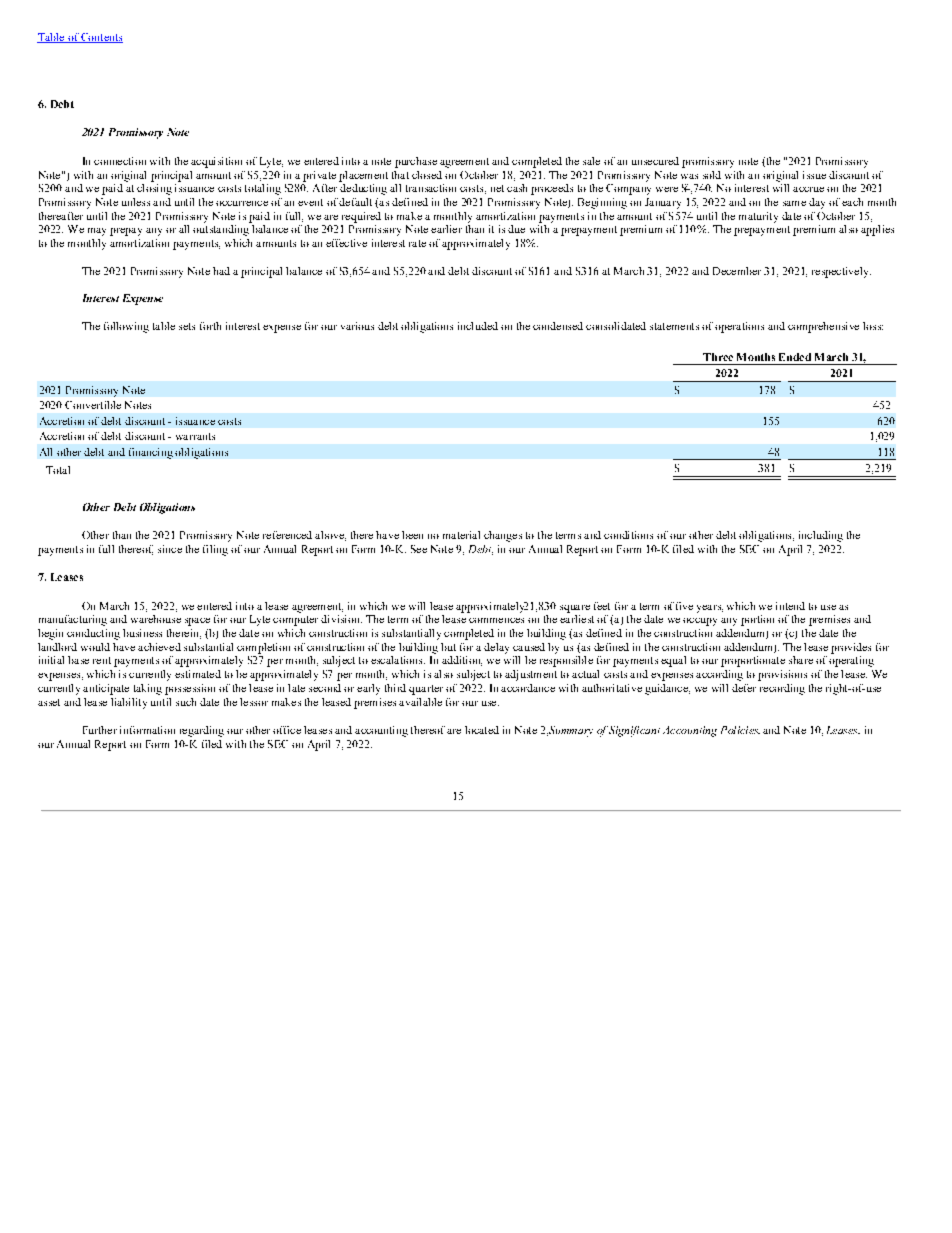 The height and width of the image is (1233, 952). I want to click on Ended, so click(795, 357).
